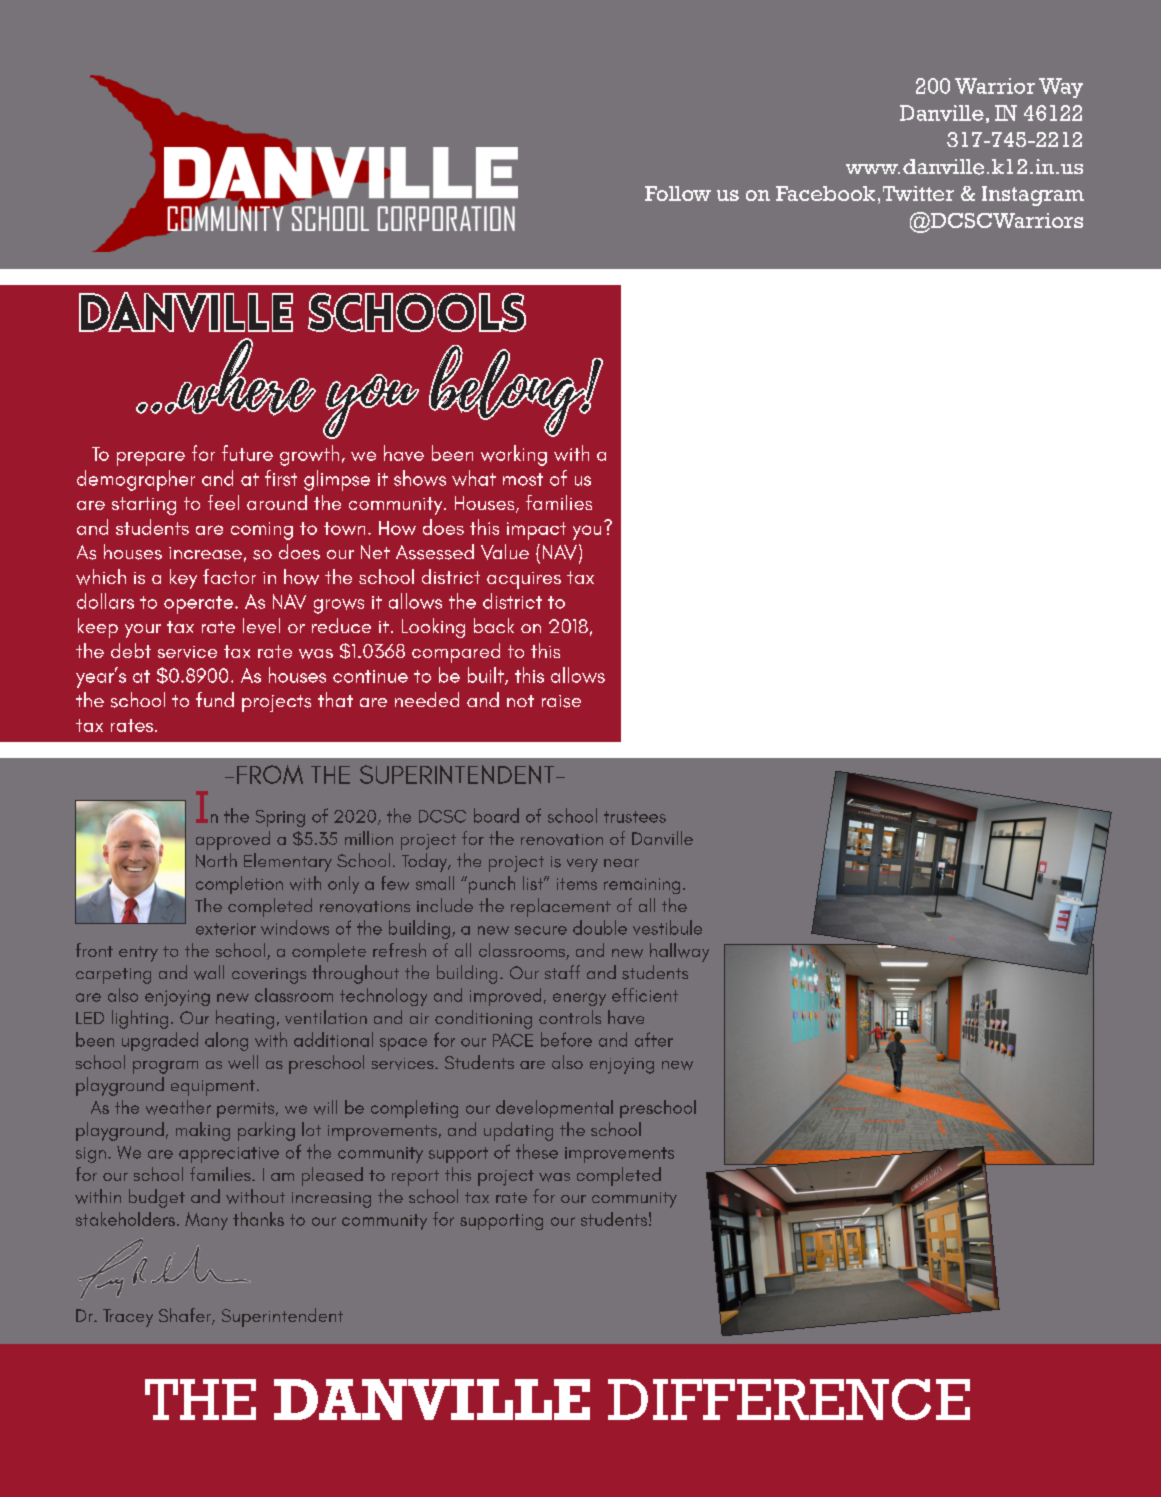 The image size is (1161, 1497). I want to click on Follow, so click(678, 193).
